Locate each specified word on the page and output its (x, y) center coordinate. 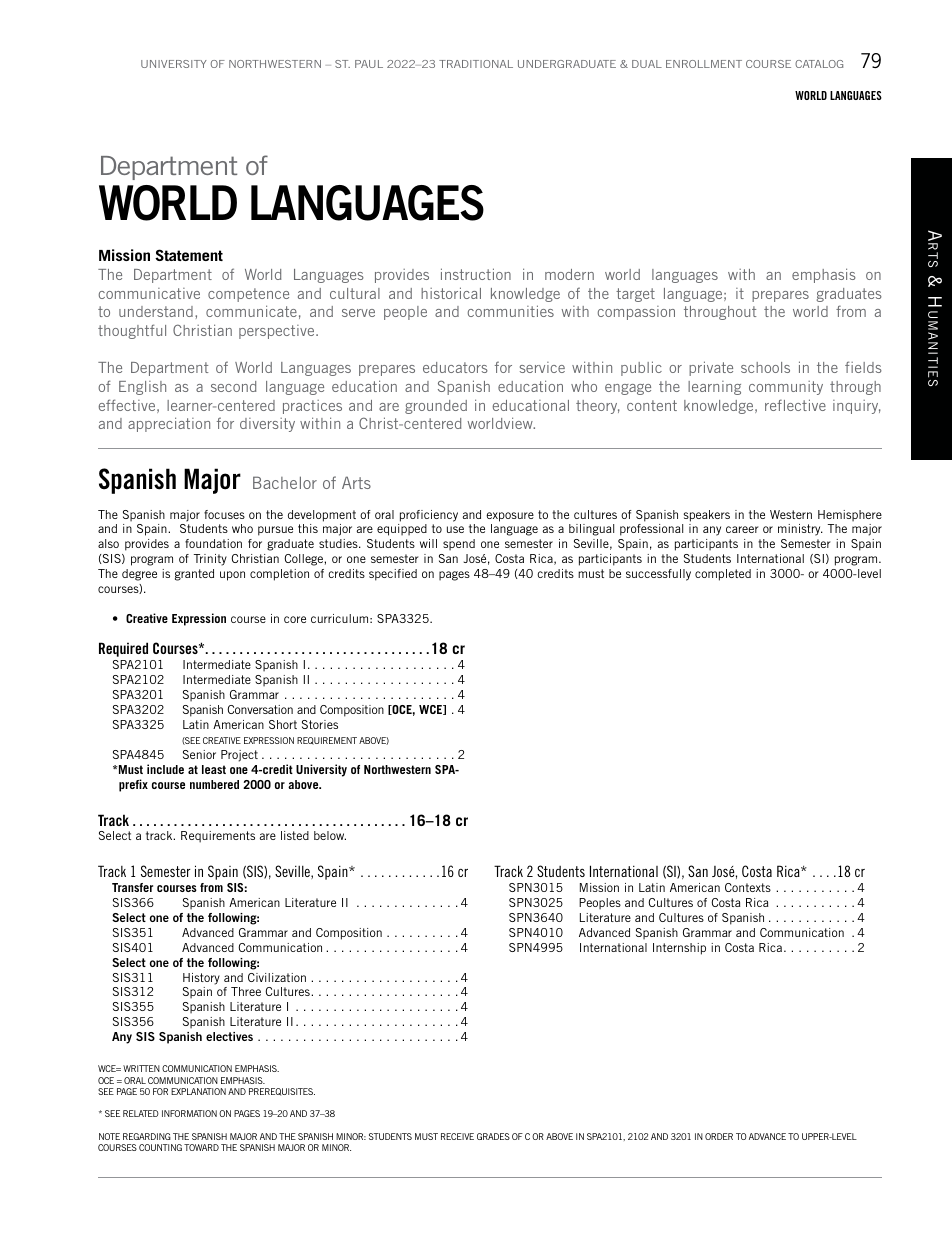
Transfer (132, 887)
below (330, 835)
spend (459, 545)
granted (194, 575)
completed (723, 575)
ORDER (719, 1136)
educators (455, 367)
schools (765, 367)
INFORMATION (189, 1113)
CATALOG (819, 64)
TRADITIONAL (476, 64)
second (233, 386)
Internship (679, 949)
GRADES (493, 1136)
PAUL (369, 64)
